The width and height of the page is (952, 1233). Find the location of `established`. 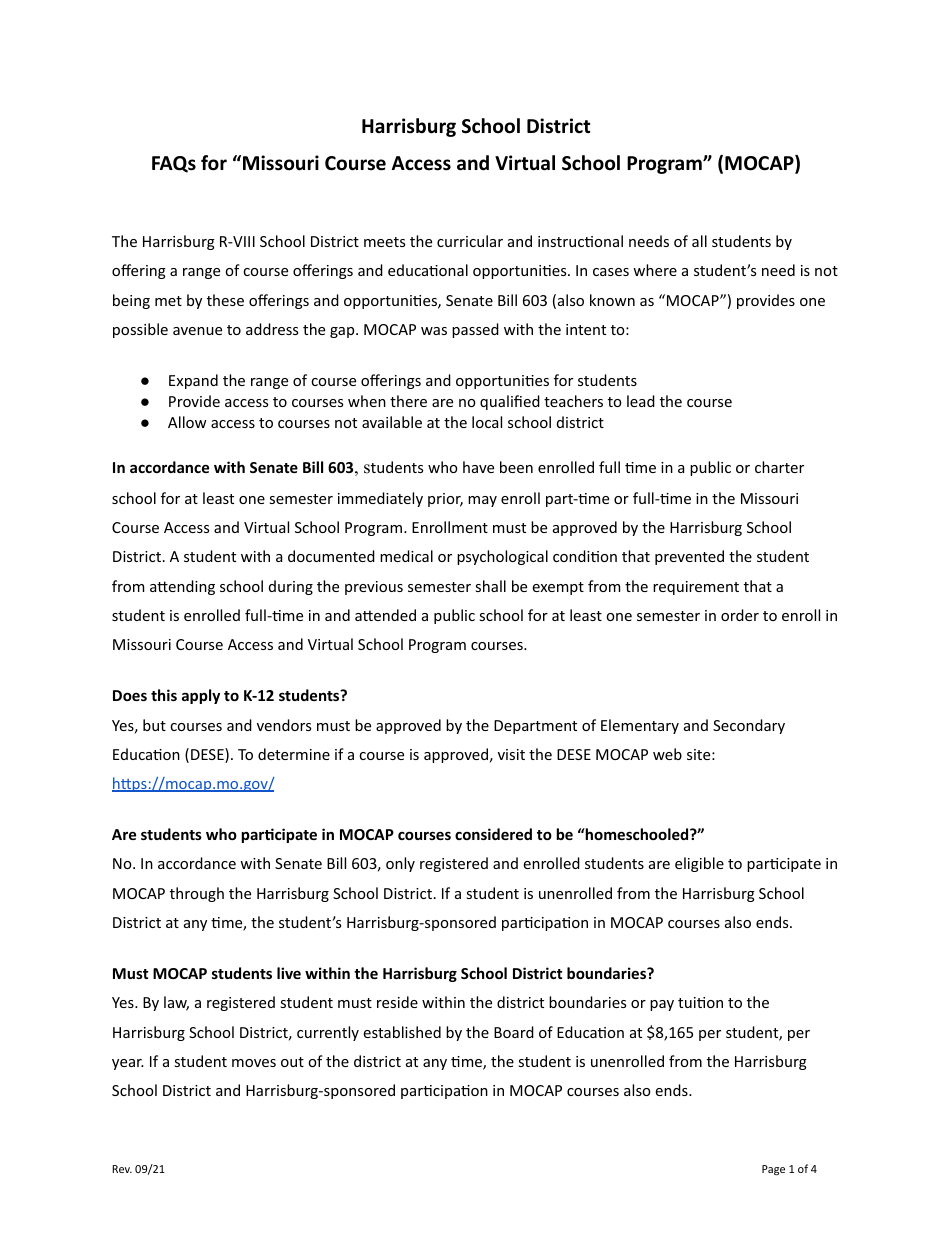

established is located at coordinates (402, 1032).
